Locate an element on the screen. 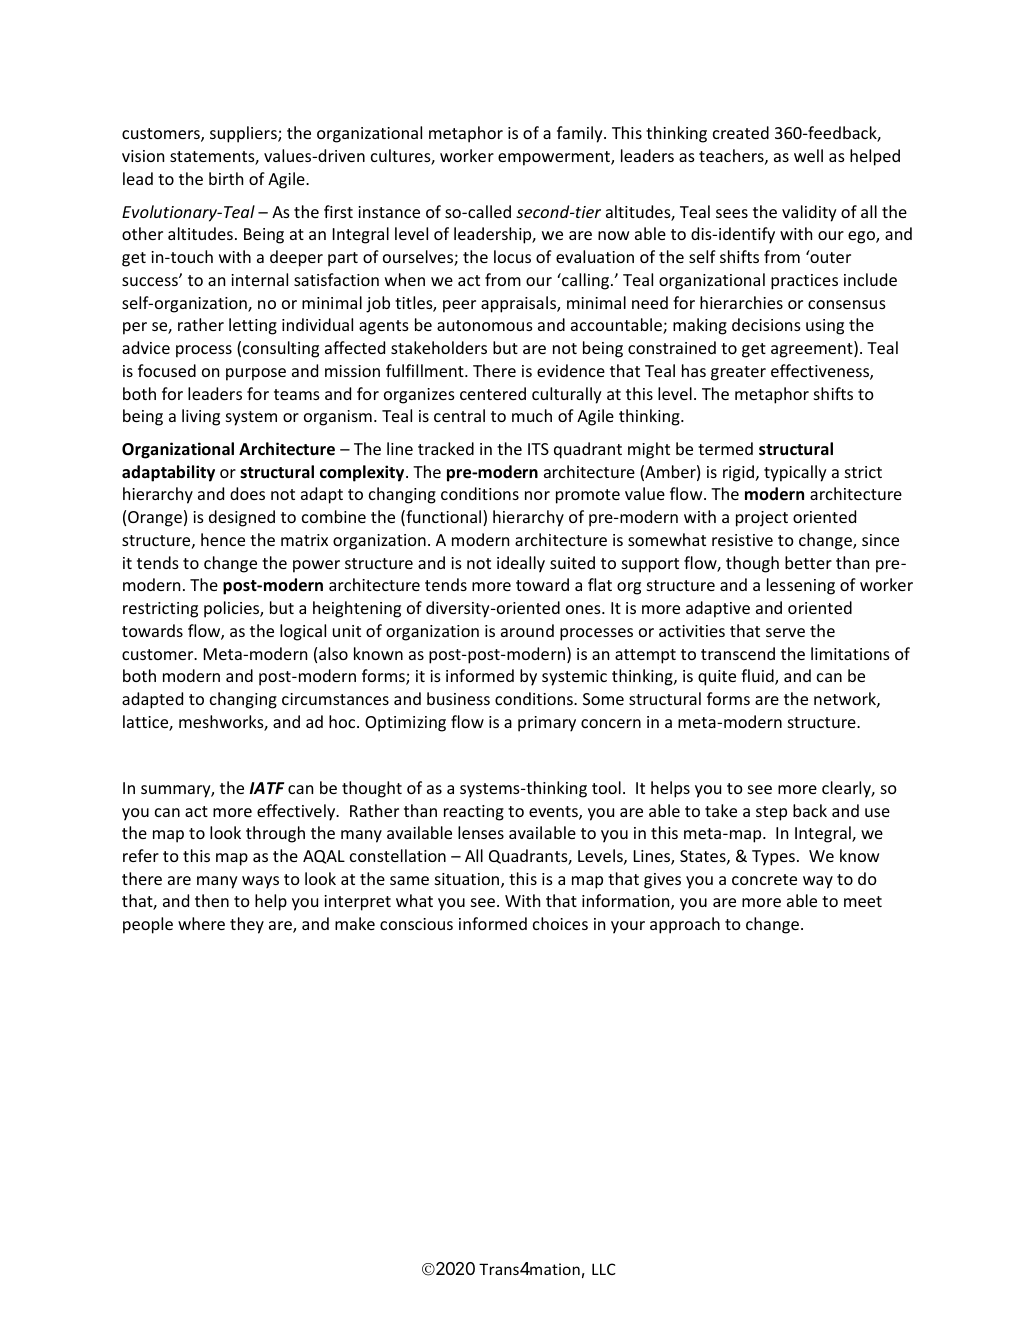 Image resolution: width=1036 pixels, height=1341 pixels. approach is located at coordinates (685, 925).
